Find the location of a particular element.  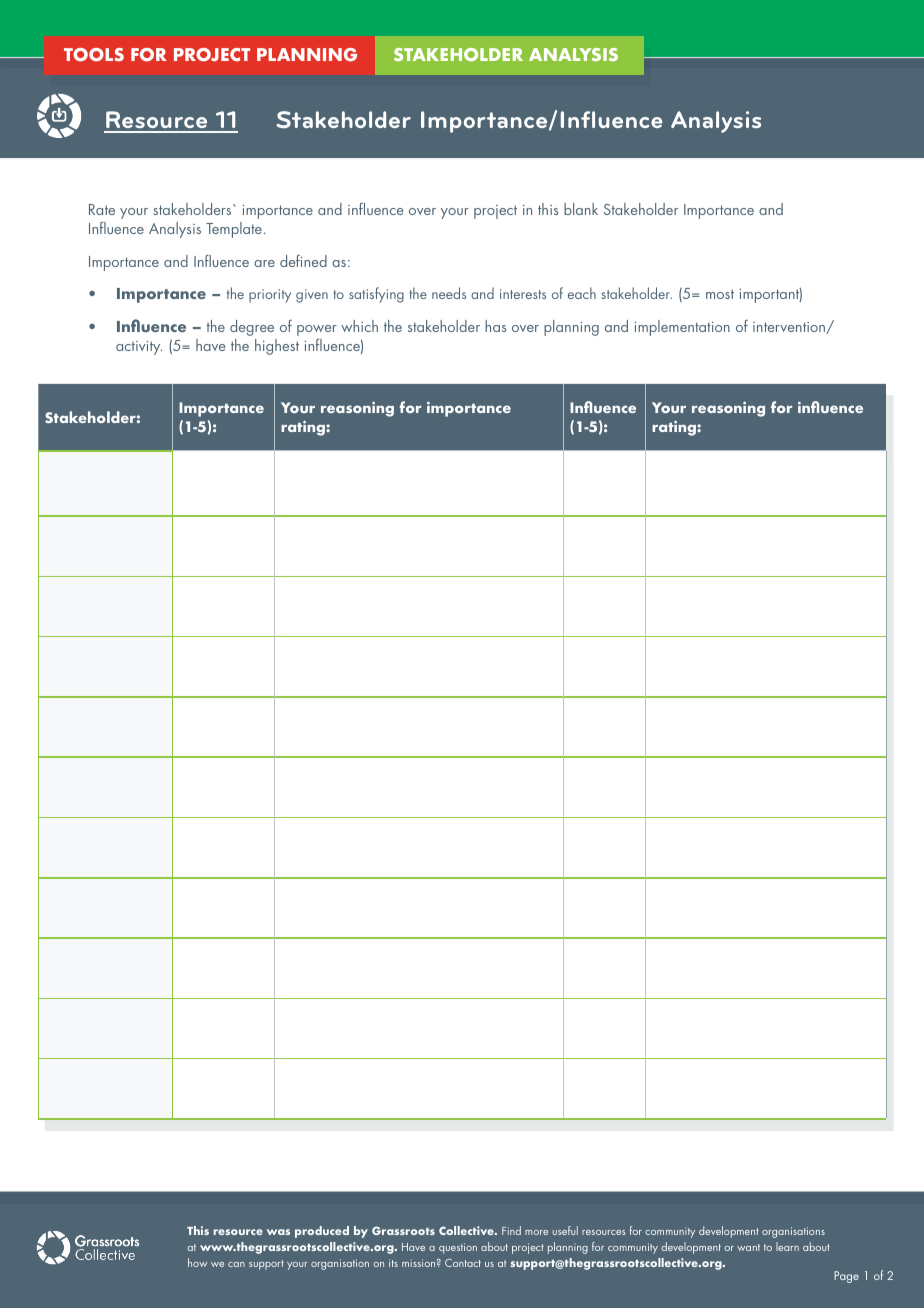

TOOLS is located at coordinates (94, 55).
